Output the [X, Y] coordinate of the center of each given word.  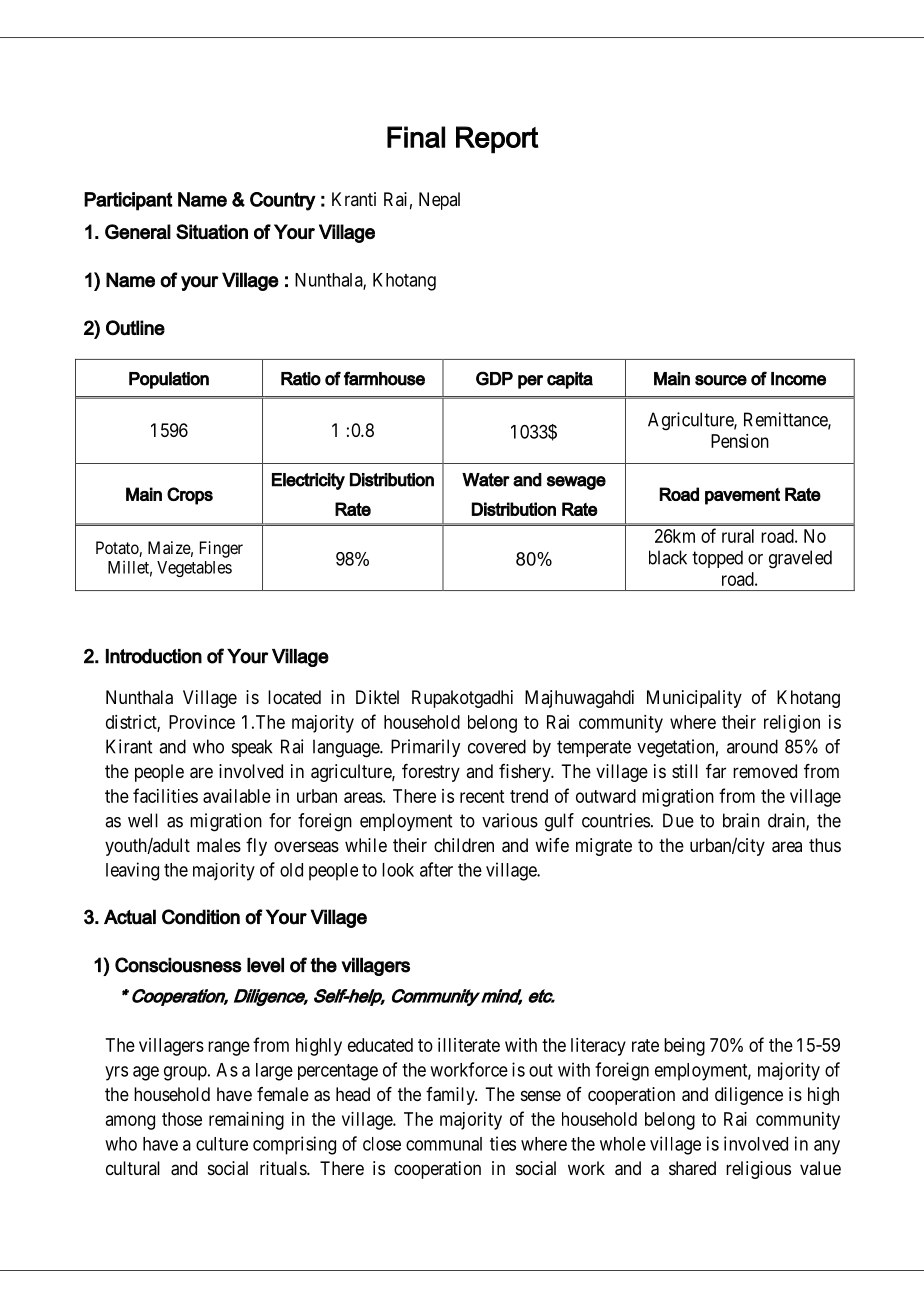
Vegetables [194, 569]
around [752, 746]
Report [497, 140]
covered [497, 746]
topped [717, 559]
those [182, 1119]
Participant [128, 201]
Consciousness [178, 965]
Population [169, 380]
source [721, 380]
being [684, 1047]
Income [798, 379]
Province [202, 722]
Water [486, 480]
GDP [494, 378]
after [436, 869]
